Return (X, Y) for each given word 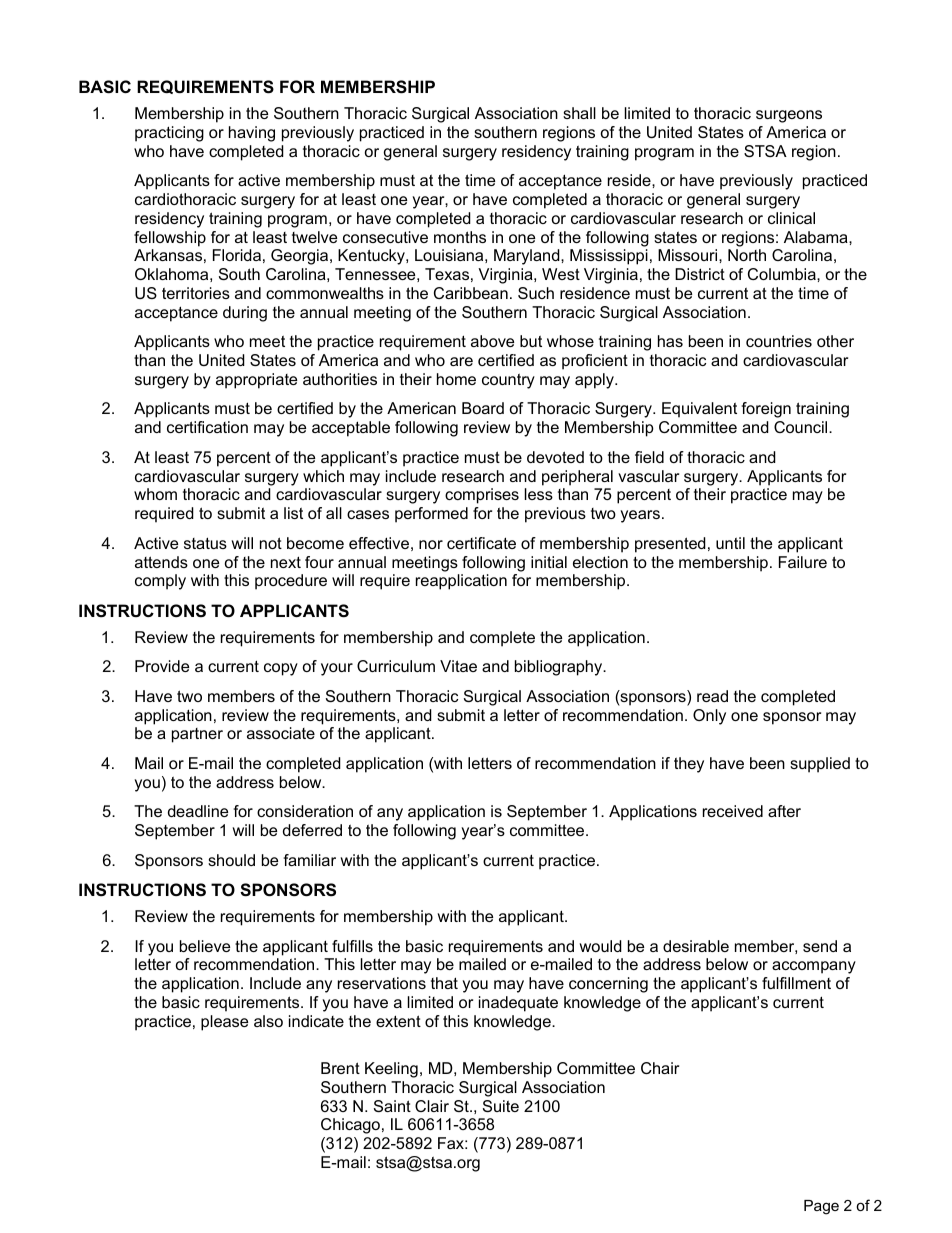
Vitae (458, 666)
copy (281, 669)
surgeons (789, 116)
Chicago (350, 1126)
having (252, 134)
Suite (501, 1106)
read (712, 696)
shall (579, 113)
